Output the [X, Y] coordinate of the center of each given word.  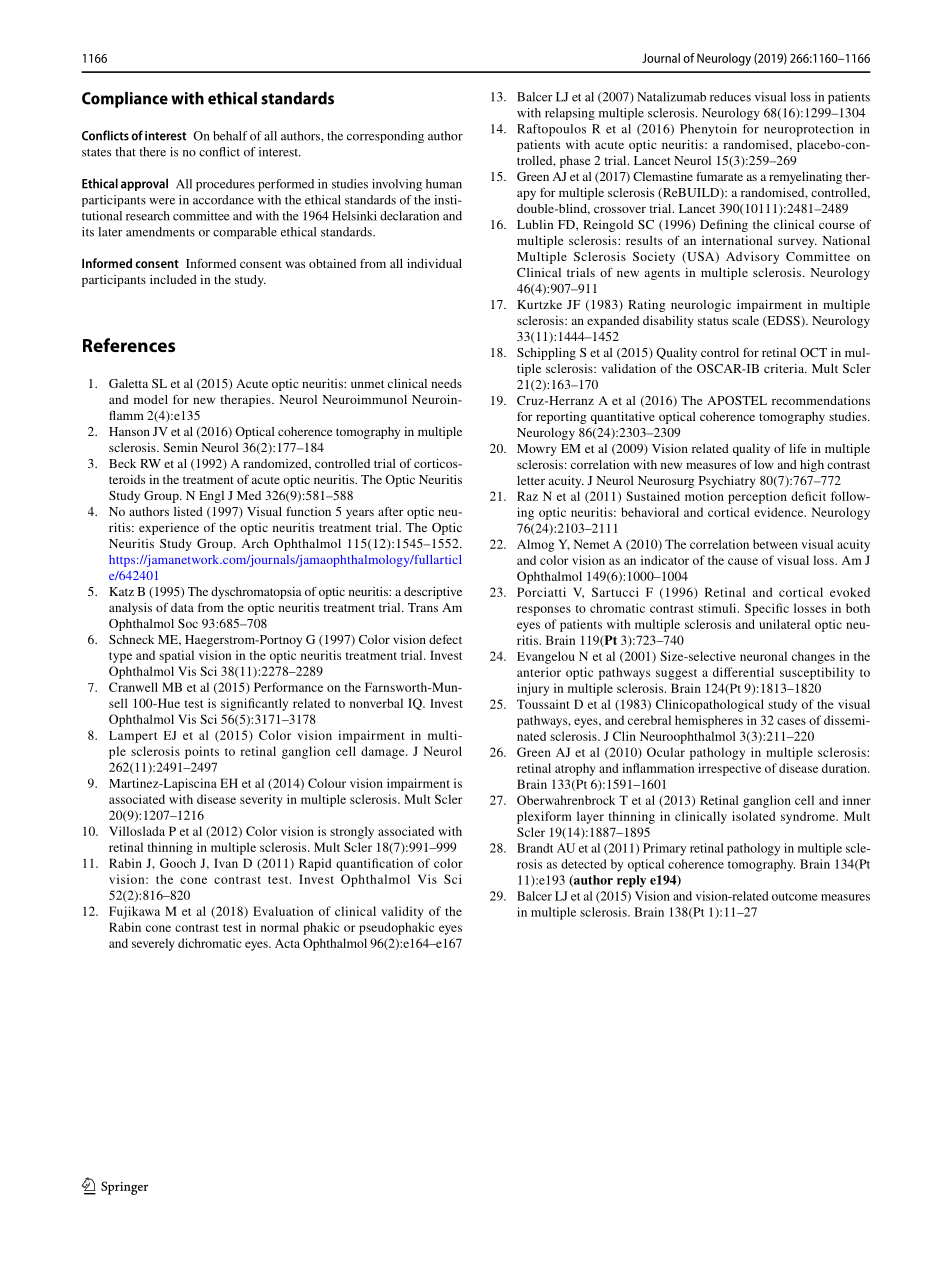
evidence [780, 512]
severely [153, 944]
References [129, 345]
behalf [230, 136]
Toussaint [543, 704]
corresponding [385, 137]
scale [745, 320]
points [202, 752]
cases [791, 721]
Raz [527, 496]
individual [434, 263]
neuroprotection [809, 130]
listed [188, 511]
